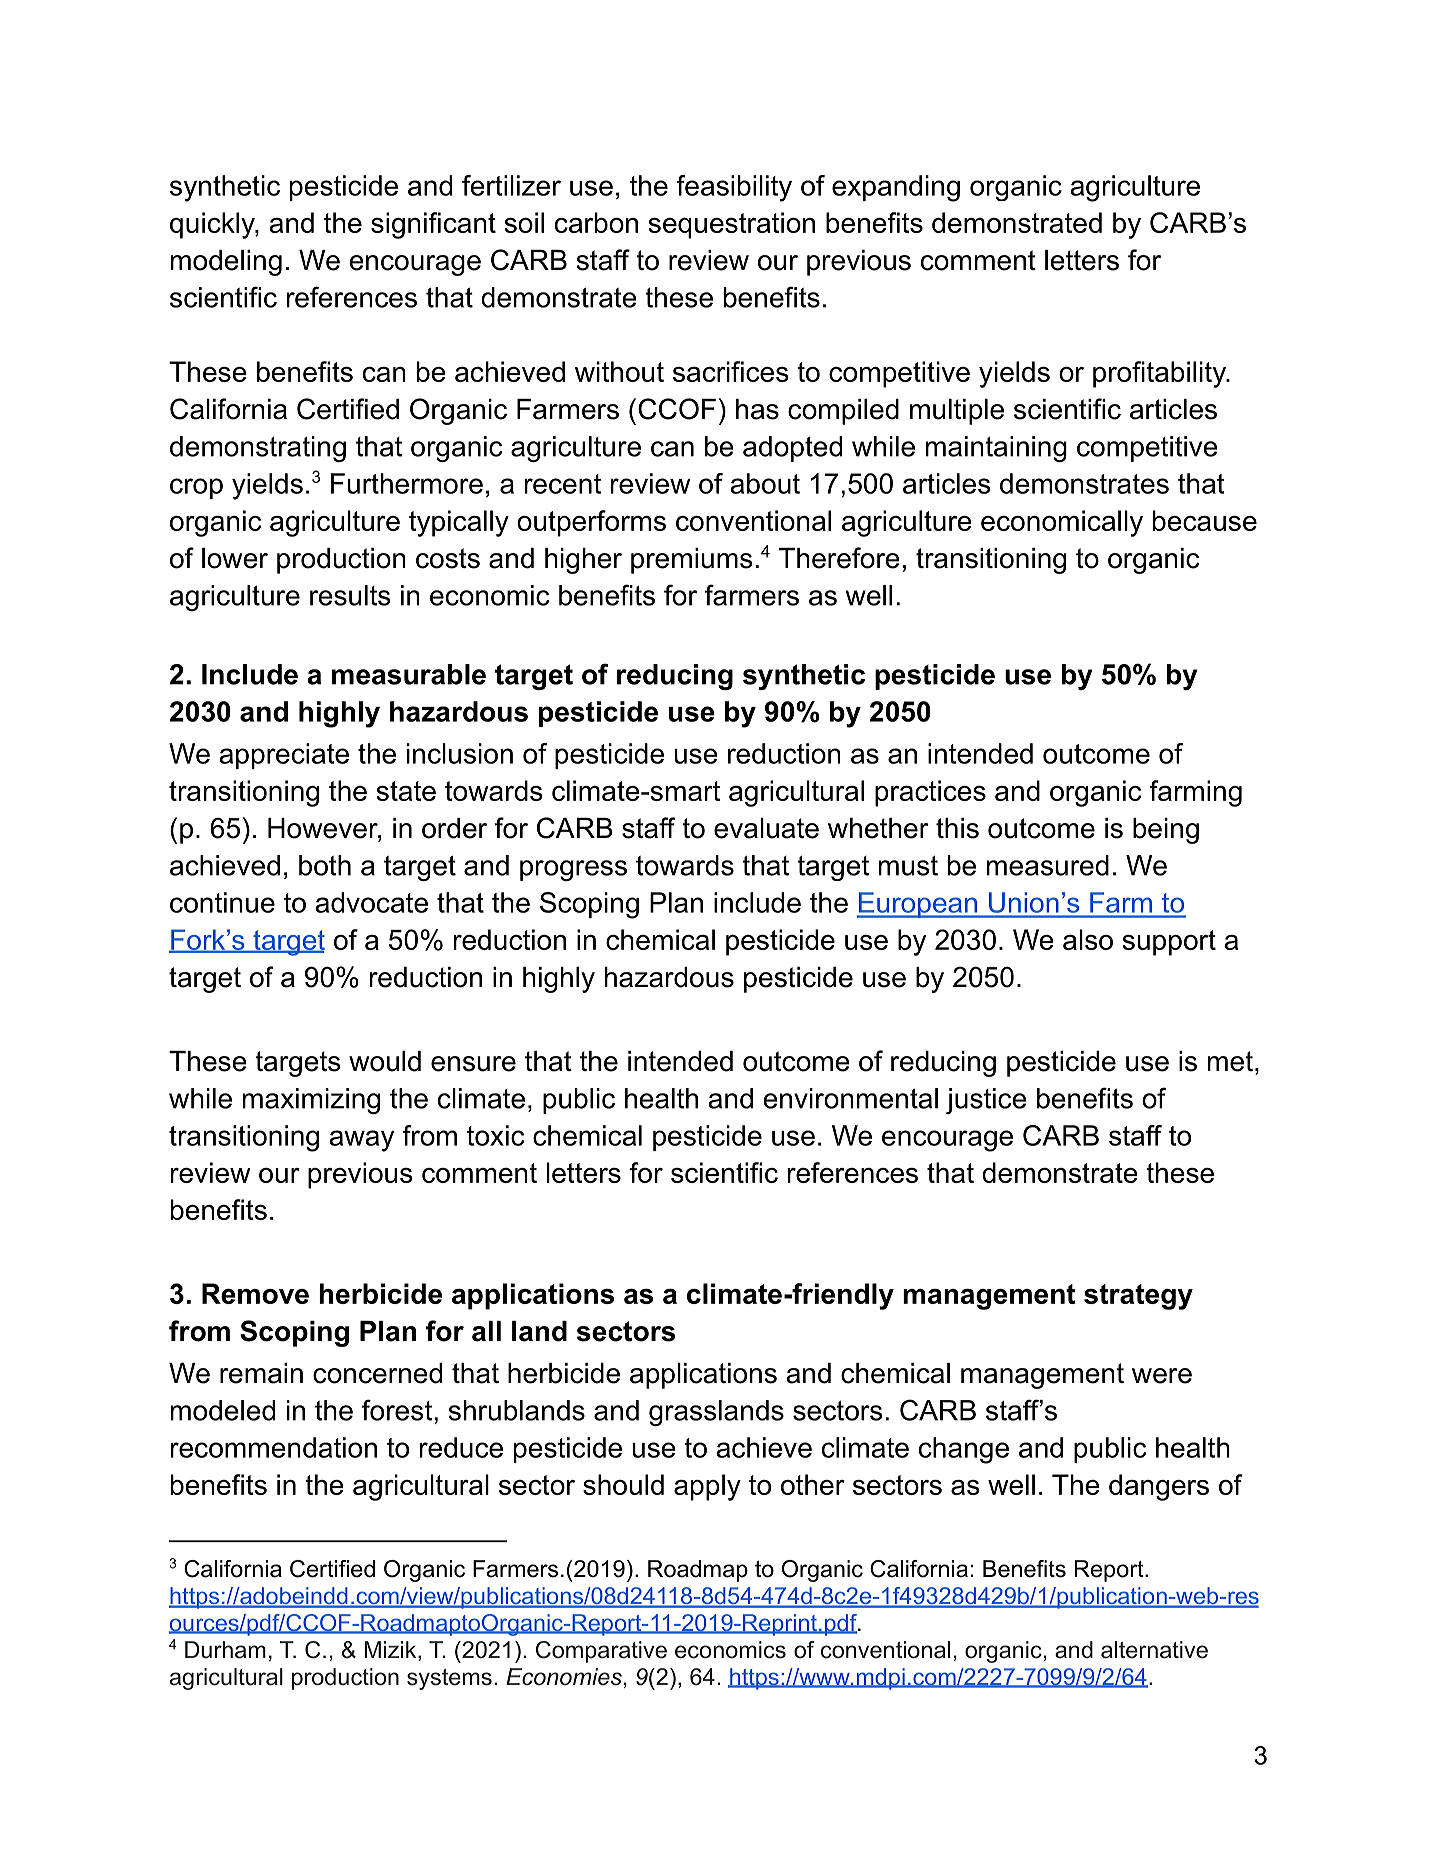  I want to click on evaluate, so click(766, 828).
